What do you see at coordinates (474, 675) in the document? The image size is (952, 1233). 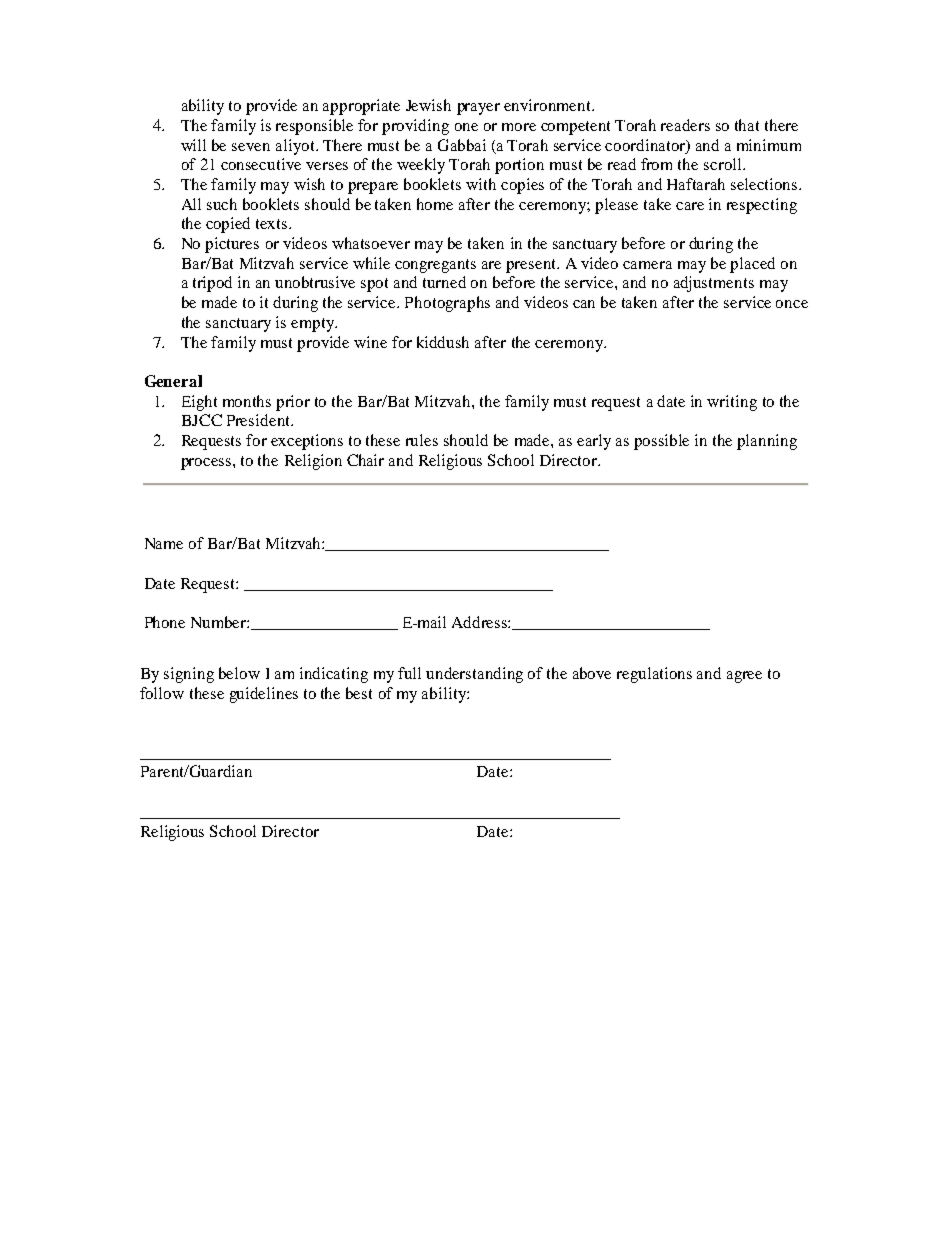 I see `understanding` at bounding box center [474, 675].
